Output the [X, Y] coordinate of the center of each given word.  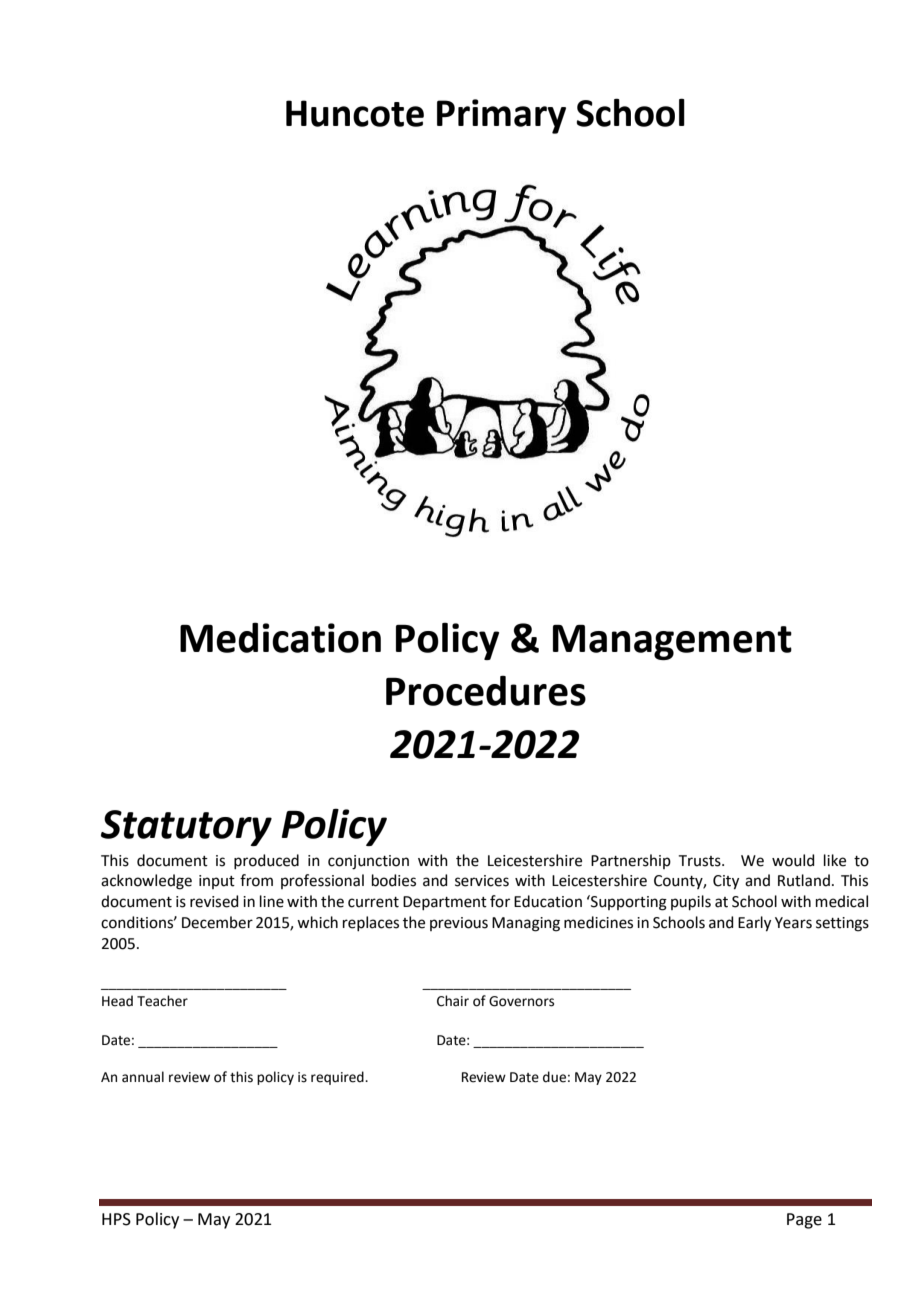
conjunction [368, 862]
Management [672, 642]
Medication [280, 637]
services [482, 881]
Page [804, 1221]
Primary [501, 116]
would [793, 860]
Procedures [486, 690]
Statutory [186, 828]
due [554, 1077]
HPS [116, 1219]
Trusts [701, 861]
